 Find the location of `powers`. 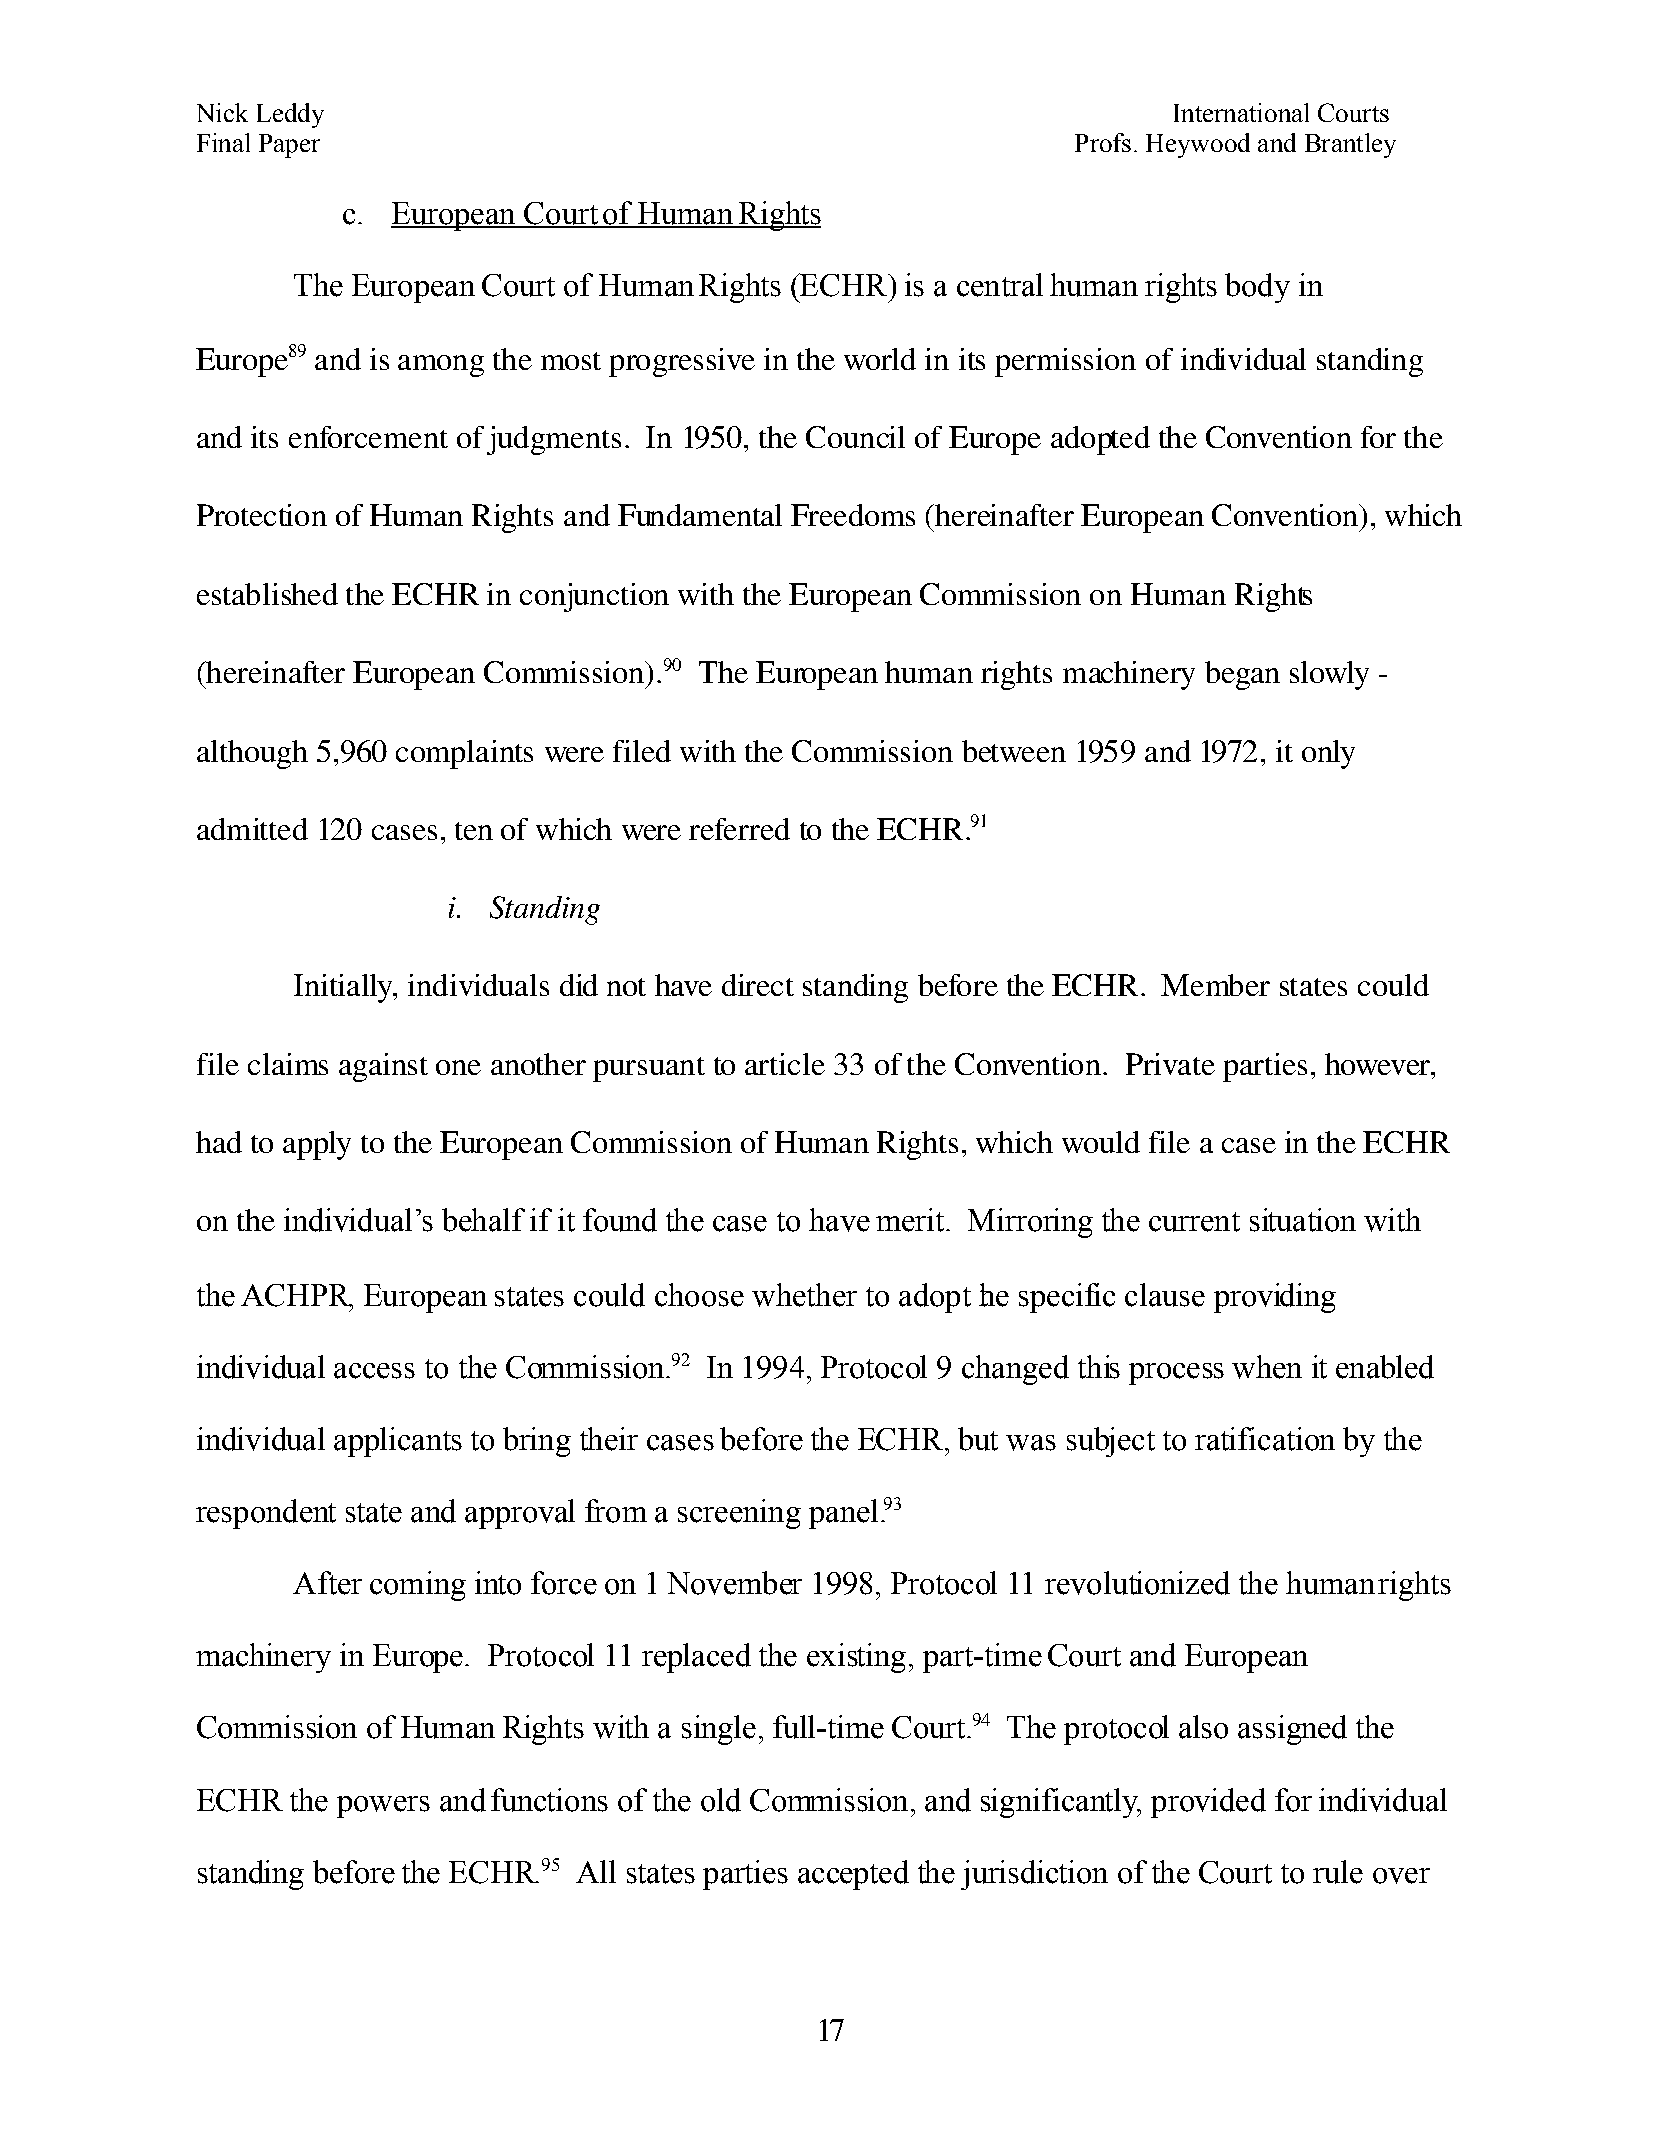

powers is located at coordinates (383, 1807).
